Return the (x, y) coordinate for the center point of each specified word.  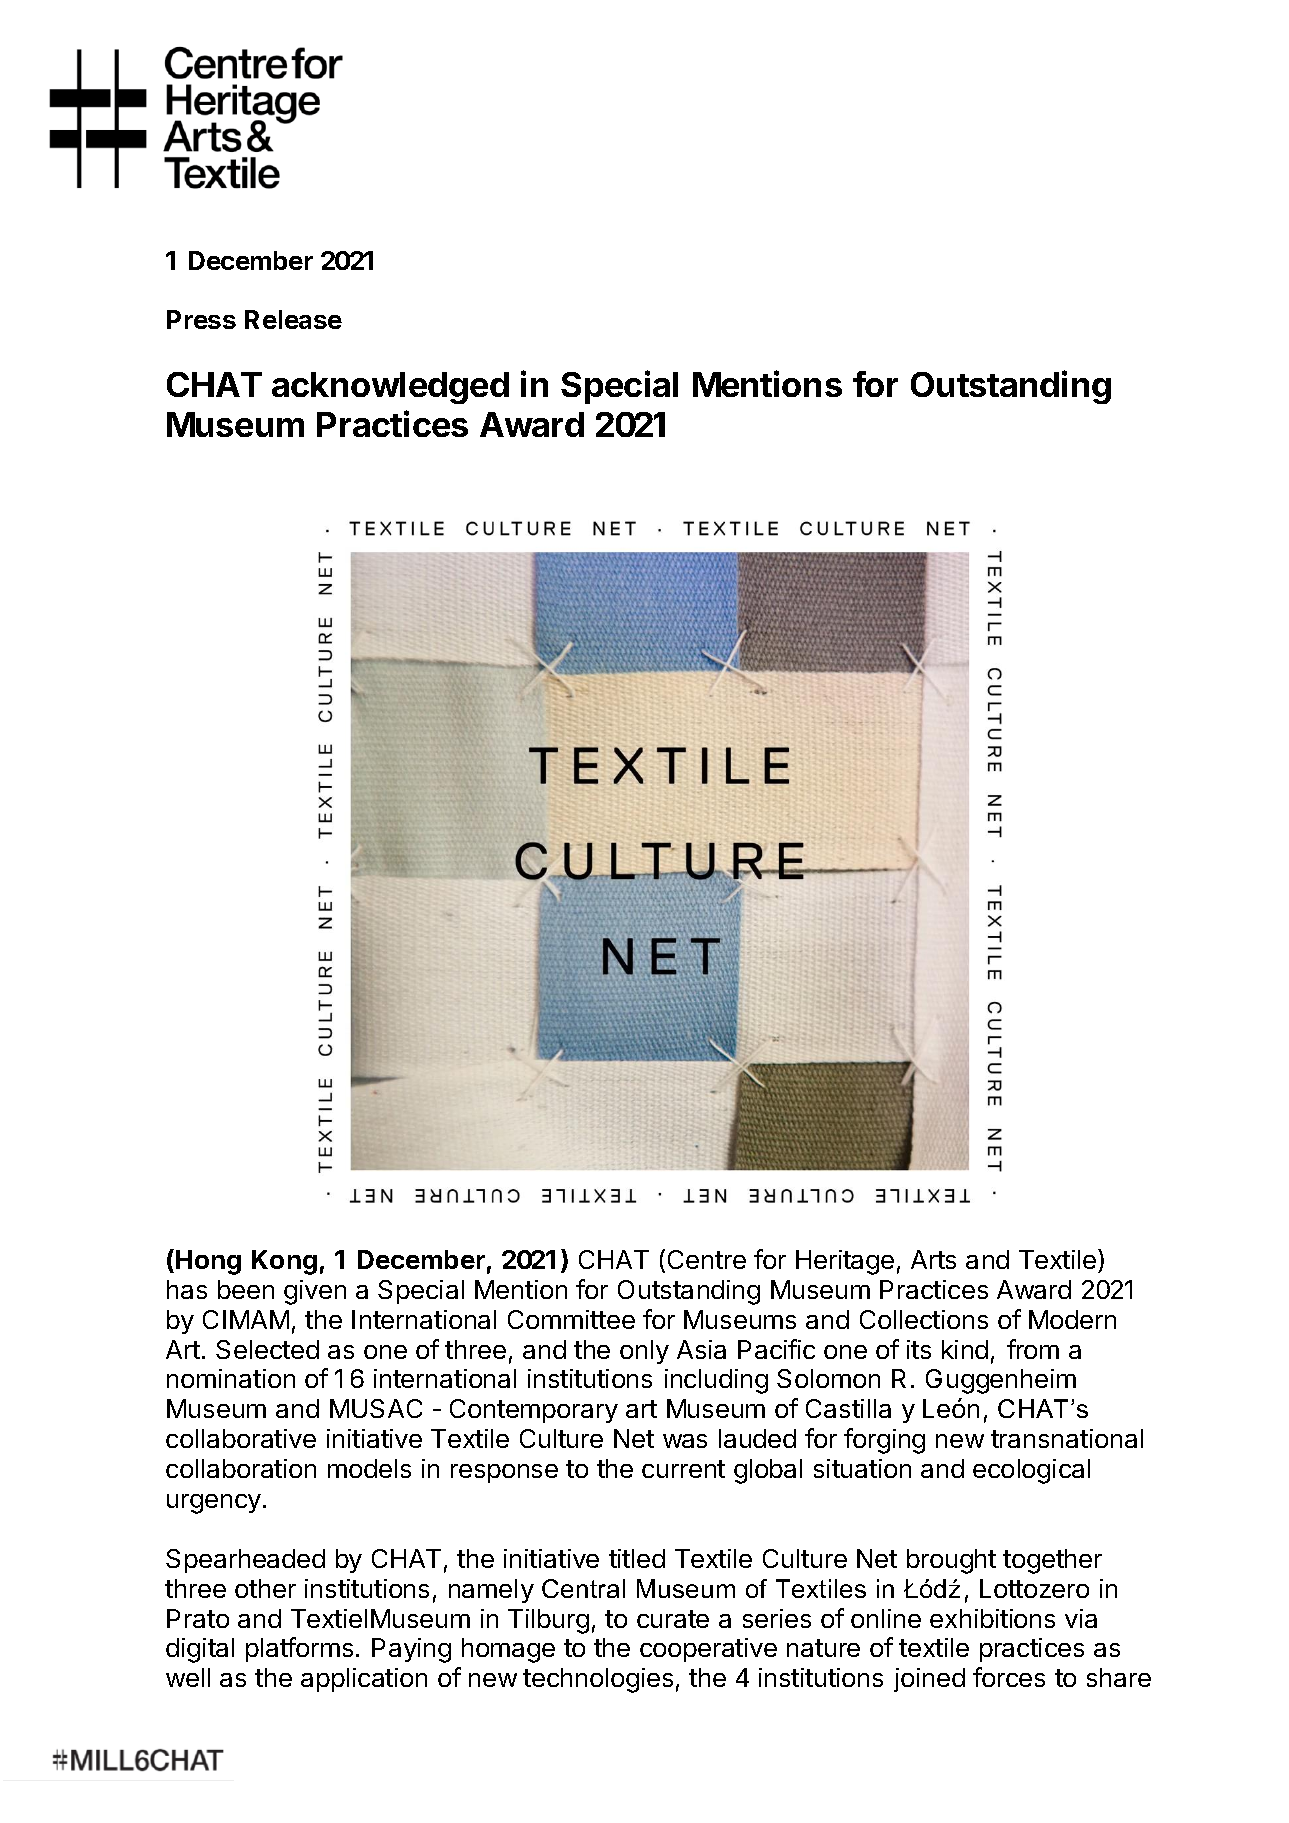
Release (293, 319)
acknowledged (390, 388)
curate (673, 1619)
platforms (299, 1649)
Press (201, 319)
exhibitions (992, 1618)
